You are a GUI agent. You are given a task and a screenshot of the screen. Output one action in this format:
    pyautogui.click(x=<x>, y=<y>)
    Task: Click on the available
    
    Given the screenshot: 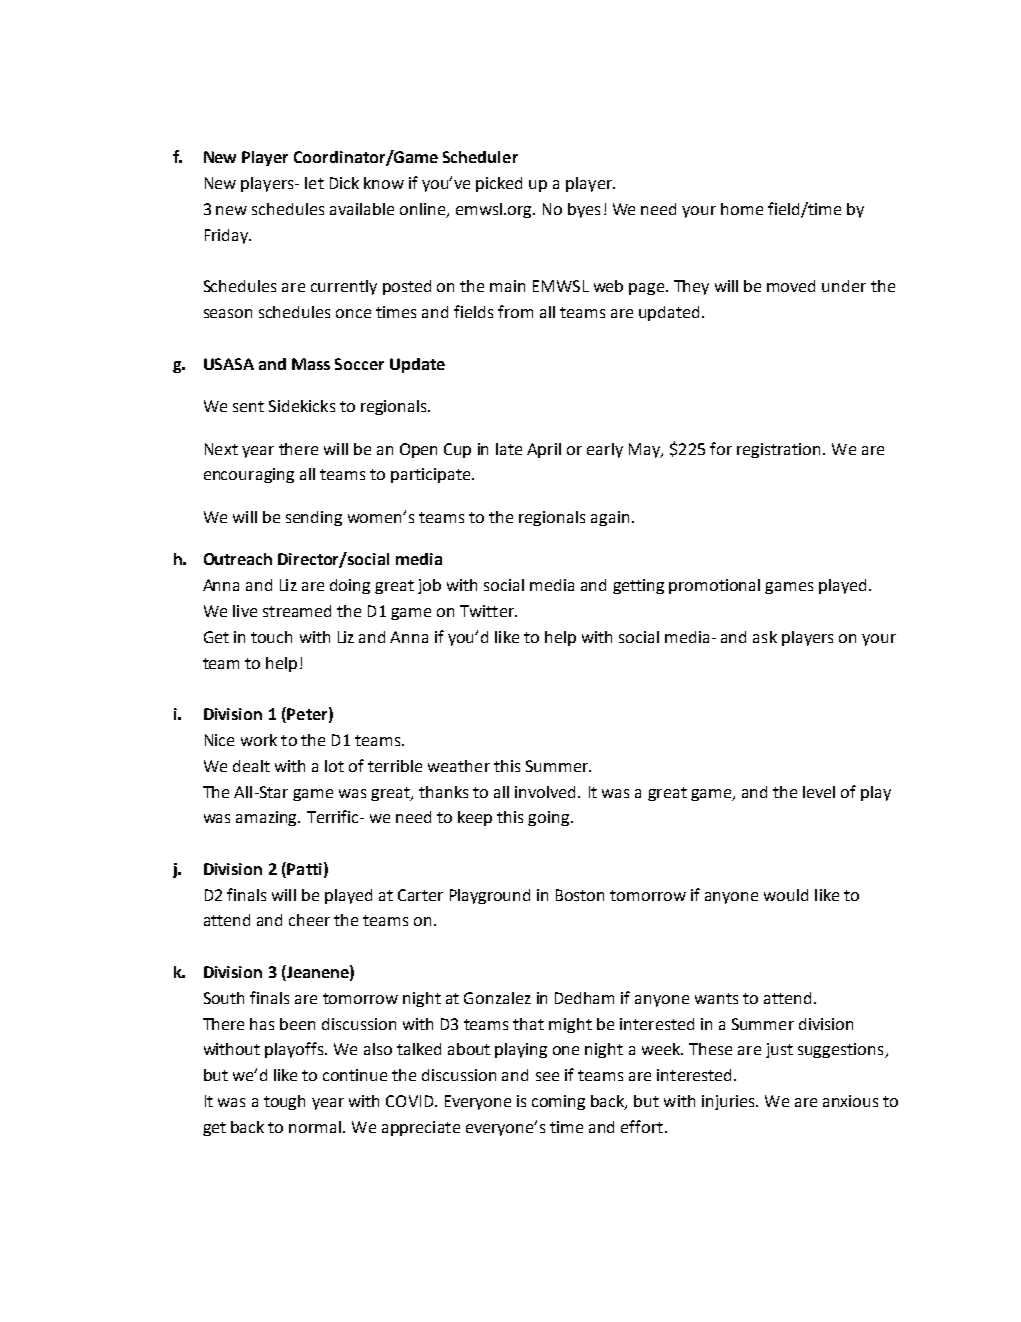 What is the action you would take?
    pyautogui.click(x=362, y=209)
